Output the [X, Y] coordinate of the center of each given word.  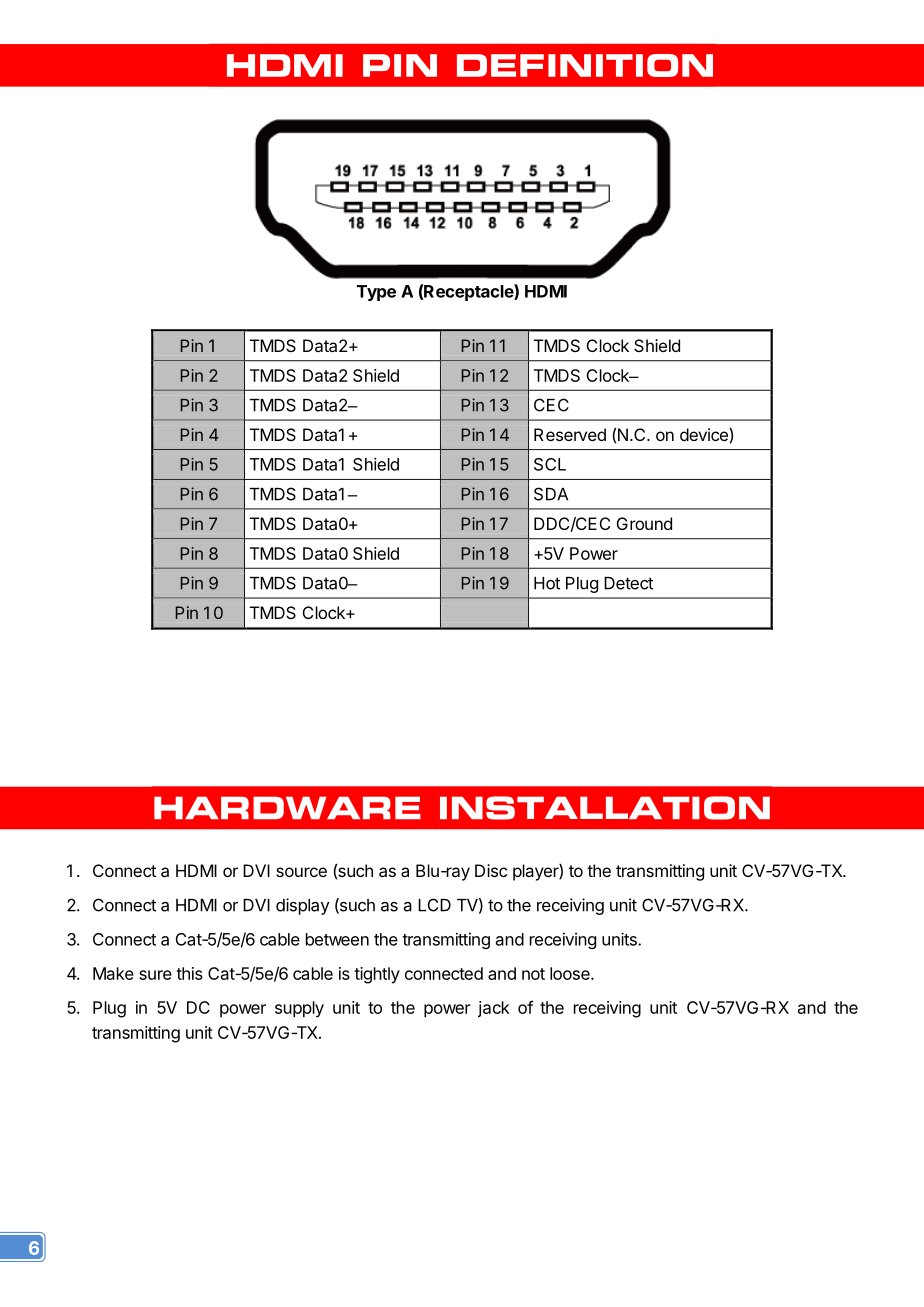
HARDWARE [287, 807]
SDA [551, 494]
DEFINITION [585, 65]
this [189, 973]
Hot [547, 583]
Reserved [570, 434]
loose [571, 973]
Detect [628, 583]
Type [376, 293]
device [705, 434]
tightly [377, 975]
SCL [550, 464]
